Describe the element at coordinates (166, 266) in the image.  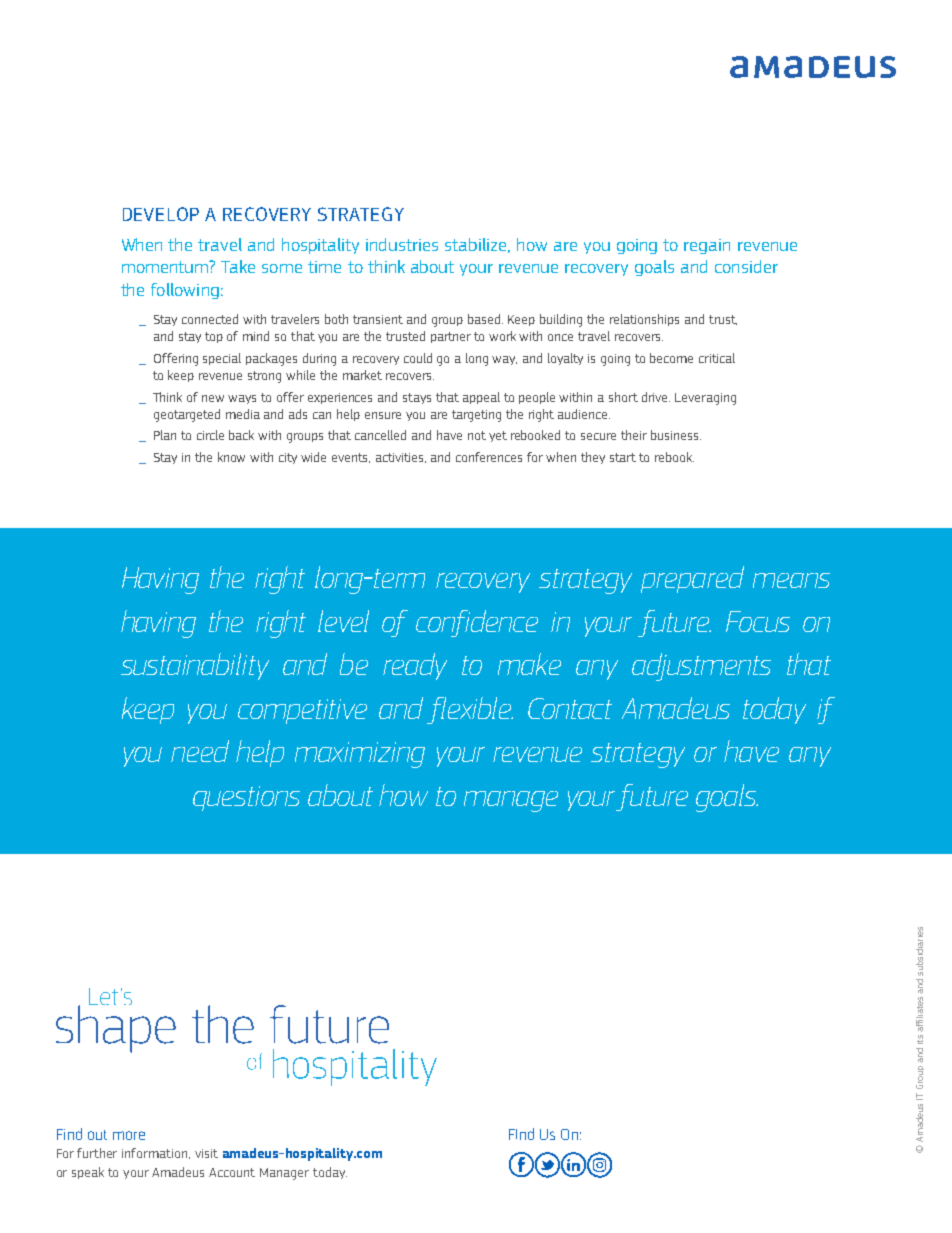
I see `momentum` at that location.
